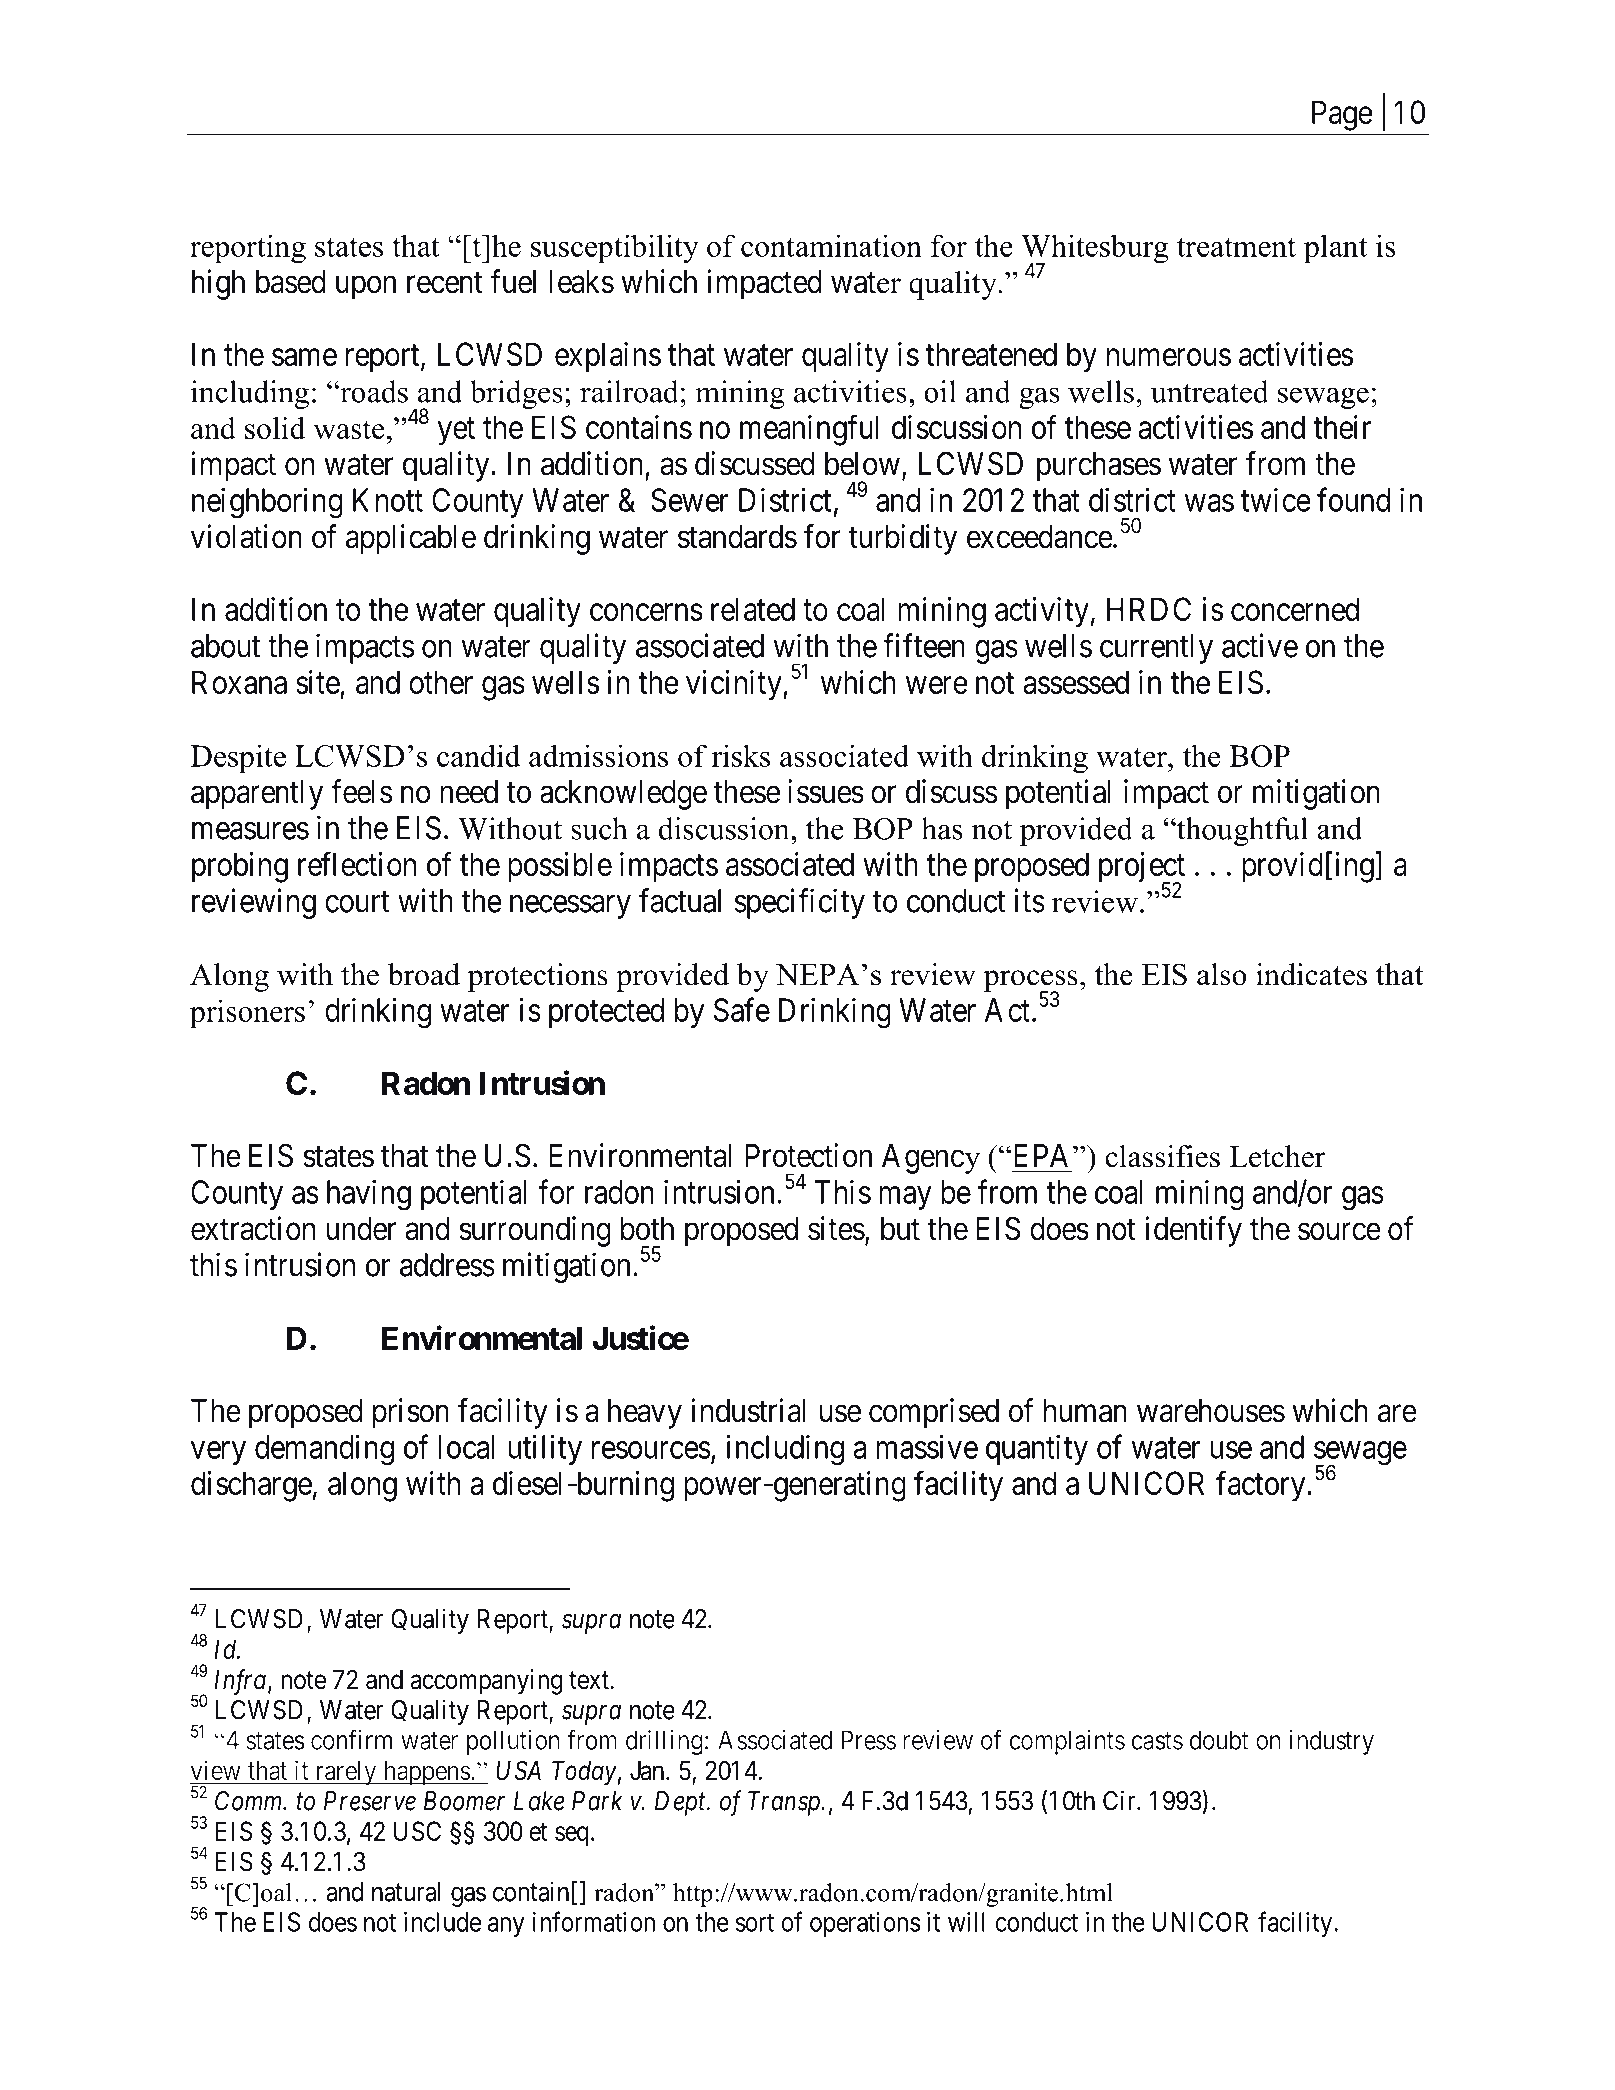 The image size is (1615, 2090). I want to click on treatment, so click(1236, 247).
